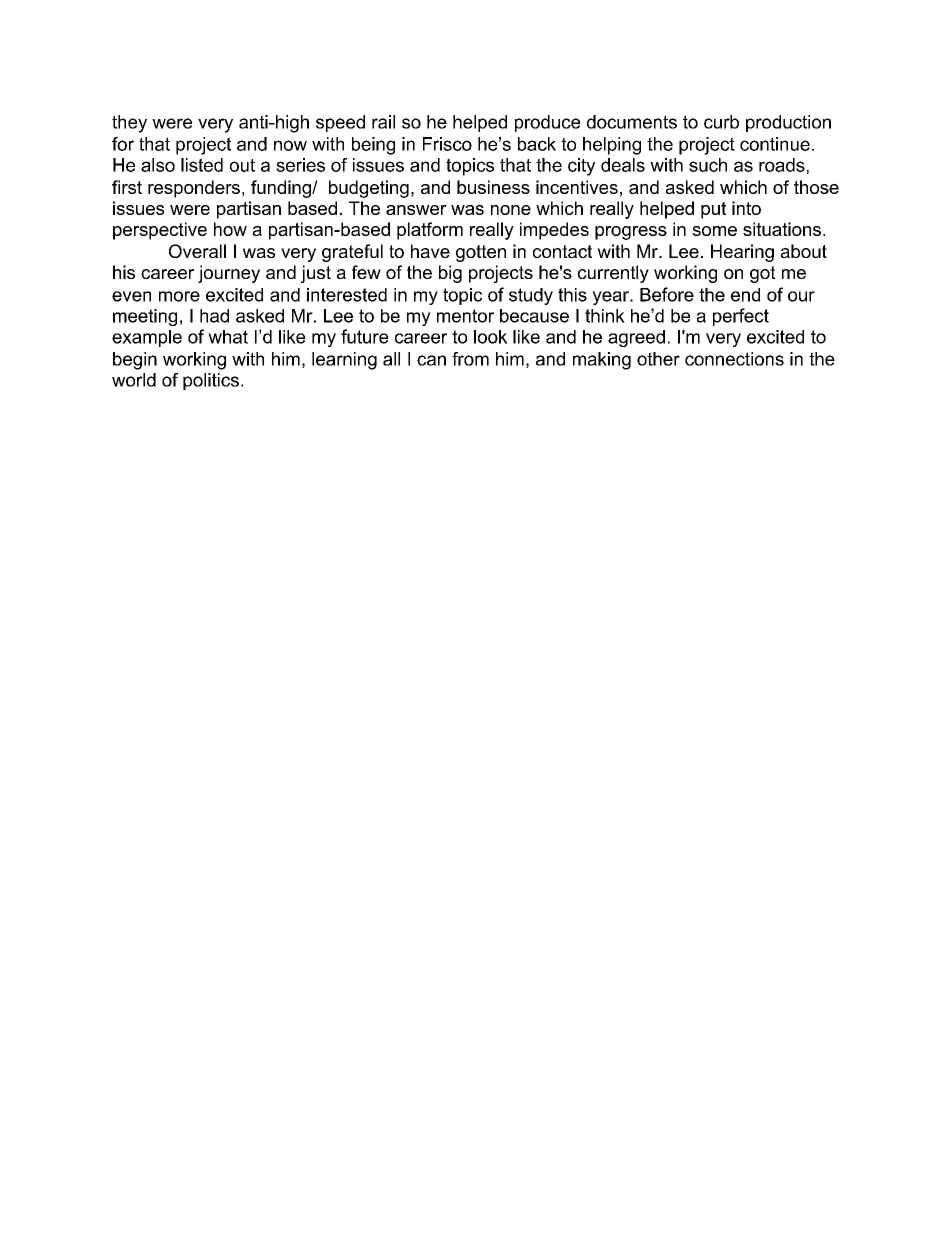 This document has height=1233, width=952. I want to click on politics, so click(211, 381).
